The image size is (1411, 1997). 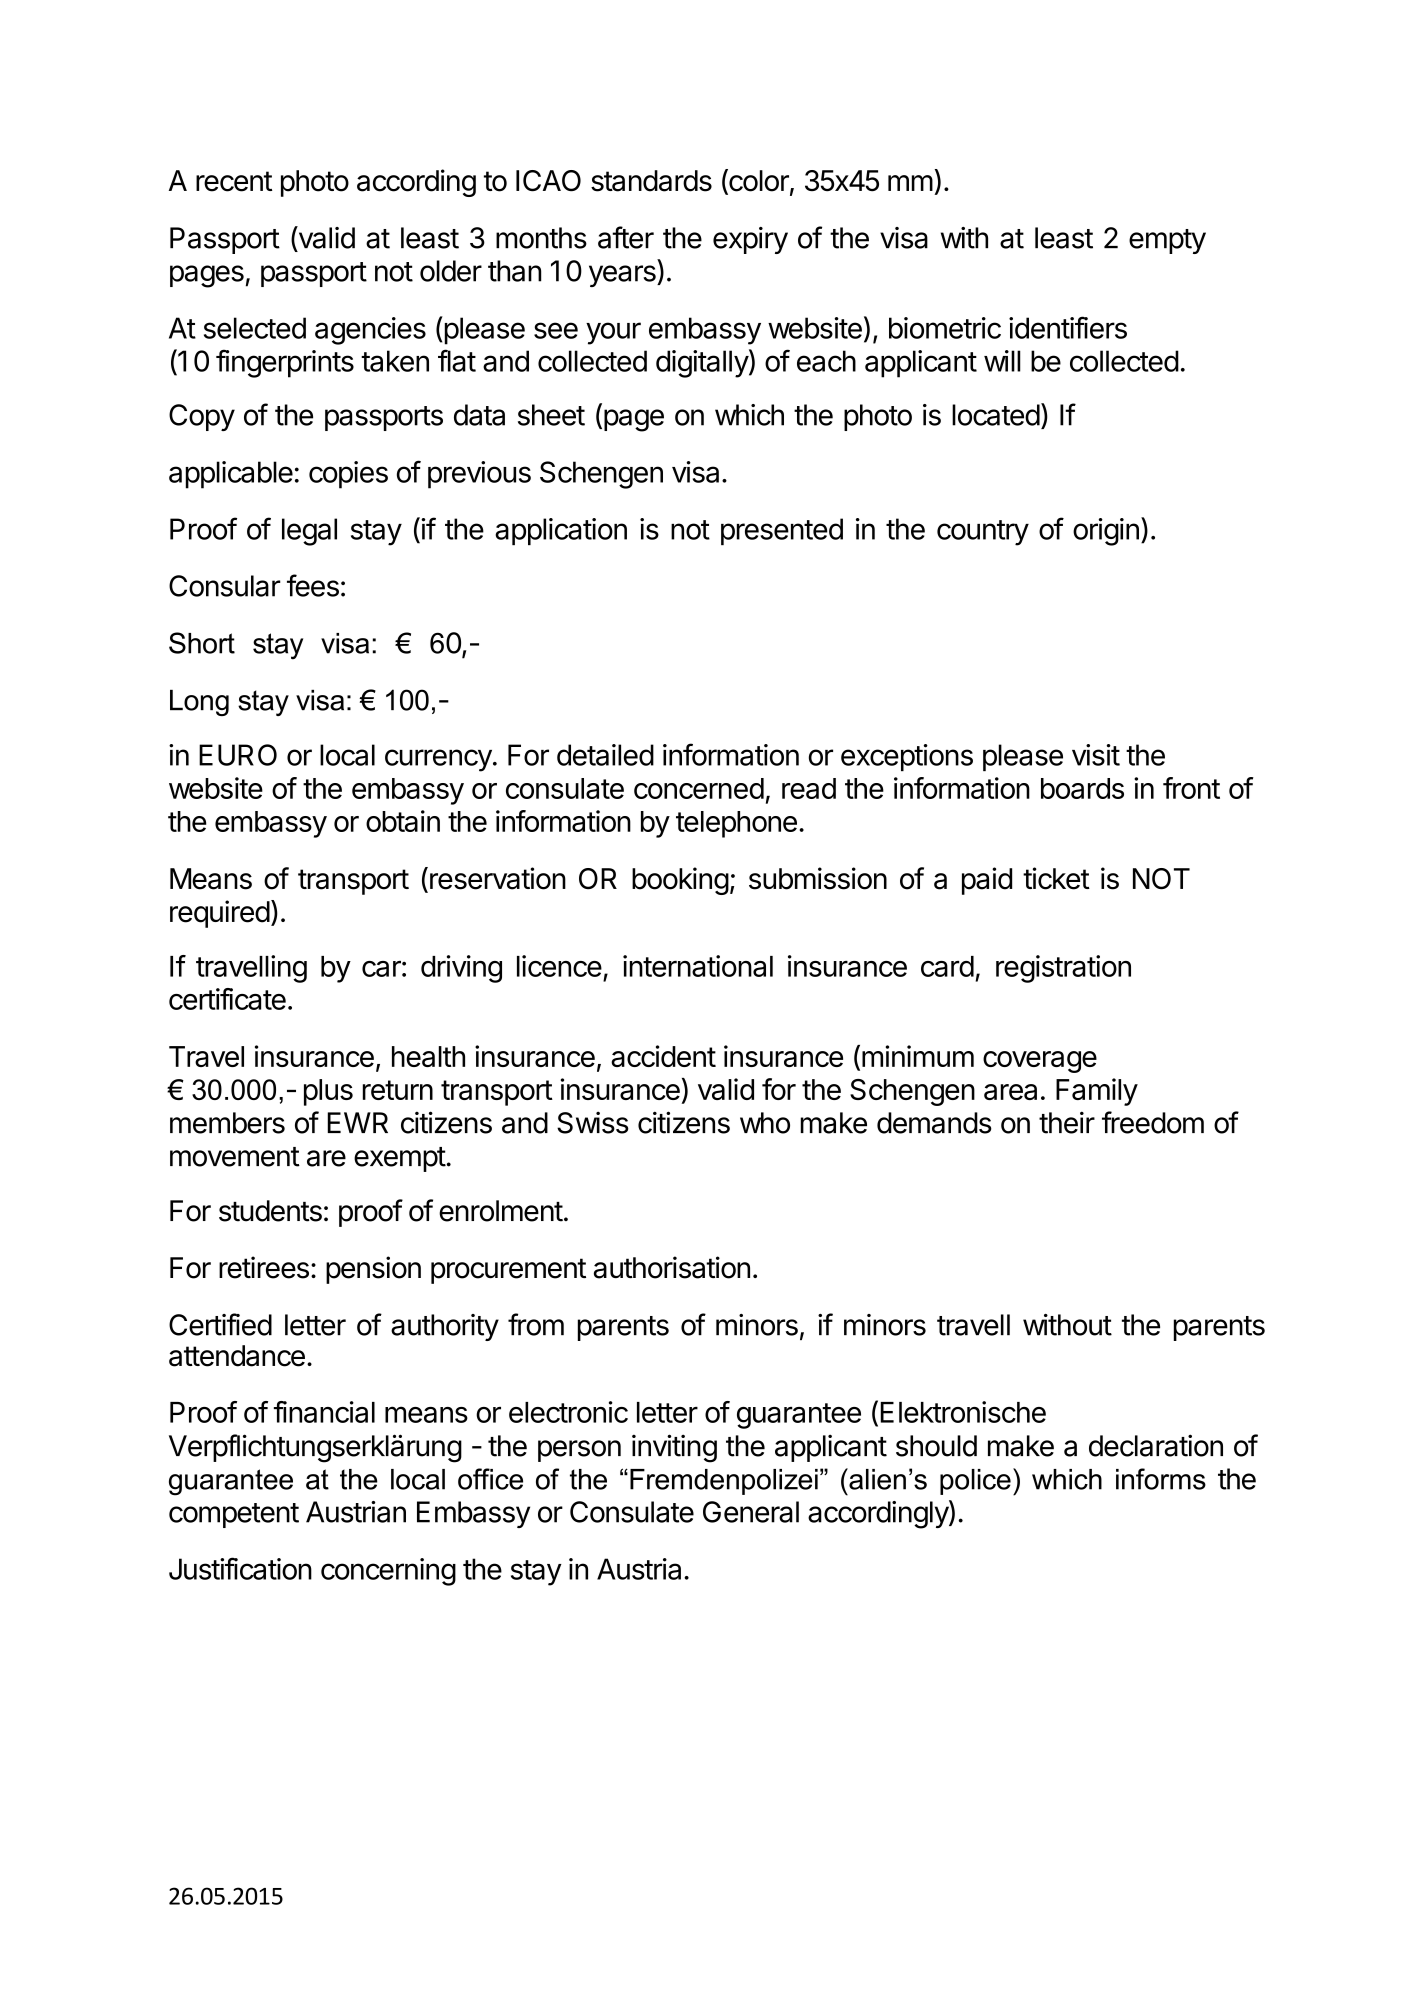 What do you see at coordinates (663, 1056) in the page?
I see `accident` at bounding box center [663, 1056].
